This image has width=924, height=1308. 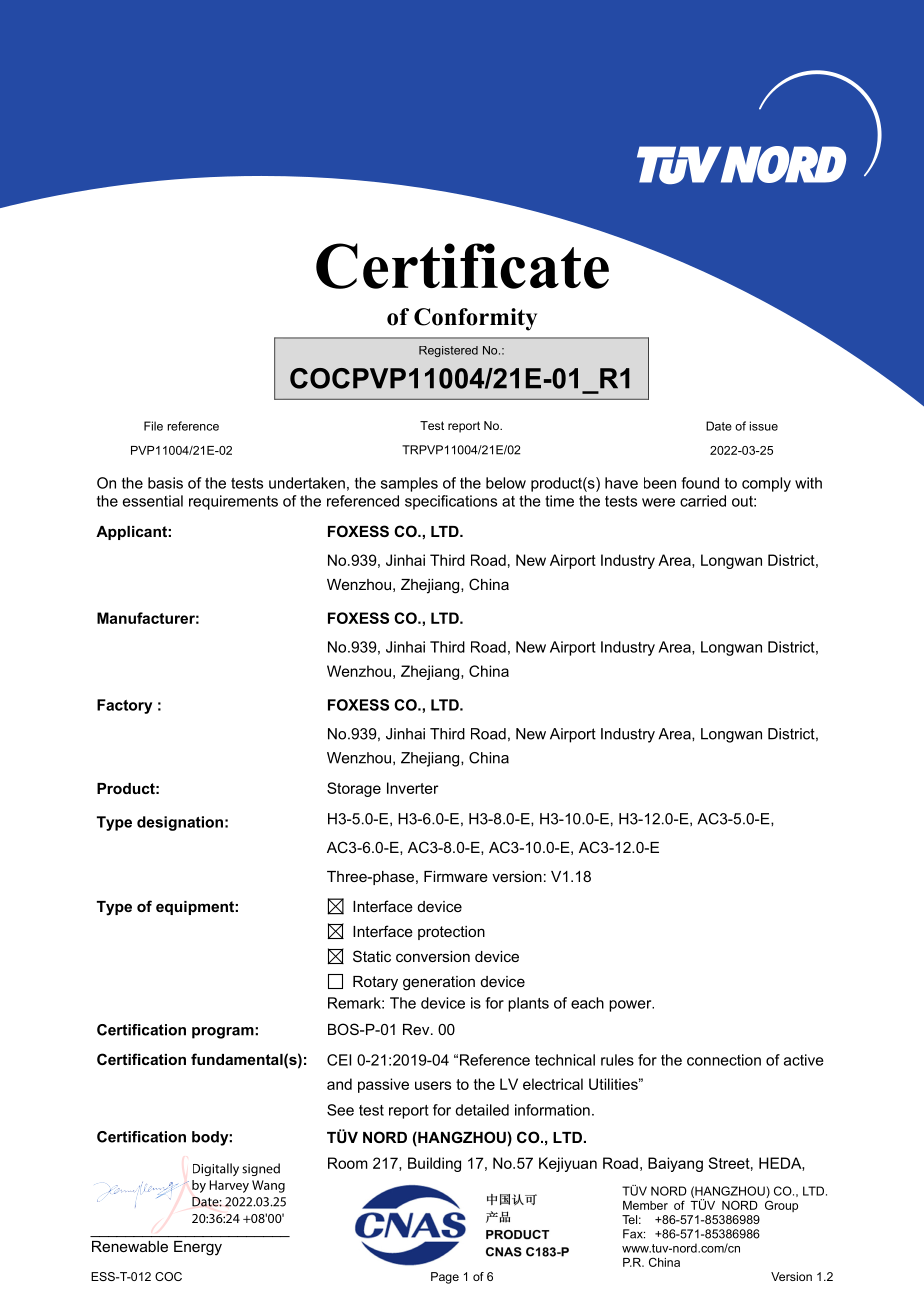 I want to click on issue, so click(x=764, y=426).
